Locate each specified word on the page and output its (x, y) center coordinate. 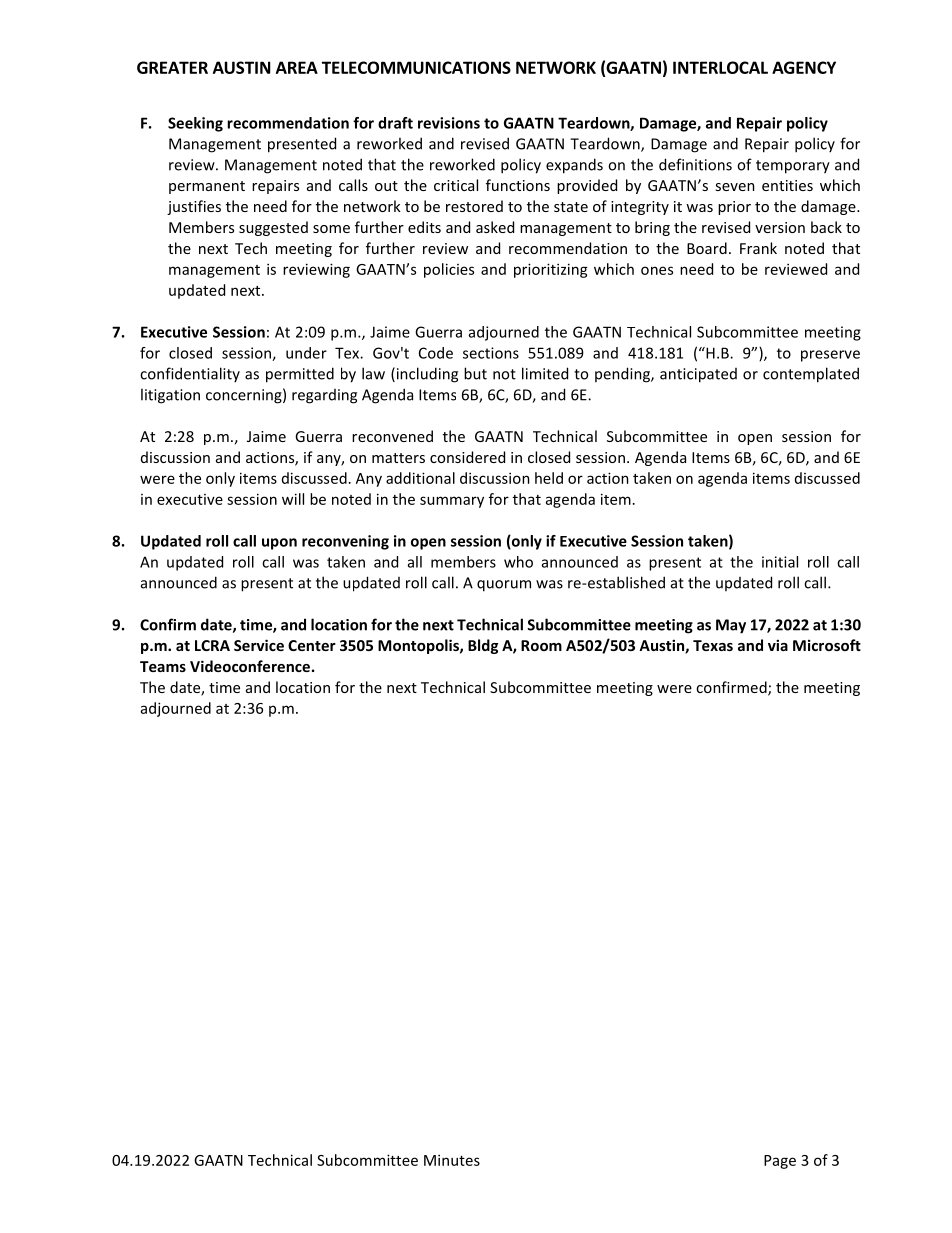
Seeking (195, 124)
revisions (449, 123)
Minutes (452, 1160)
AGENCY (804, 67)
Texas (713, 645)
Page (780, 1162)
